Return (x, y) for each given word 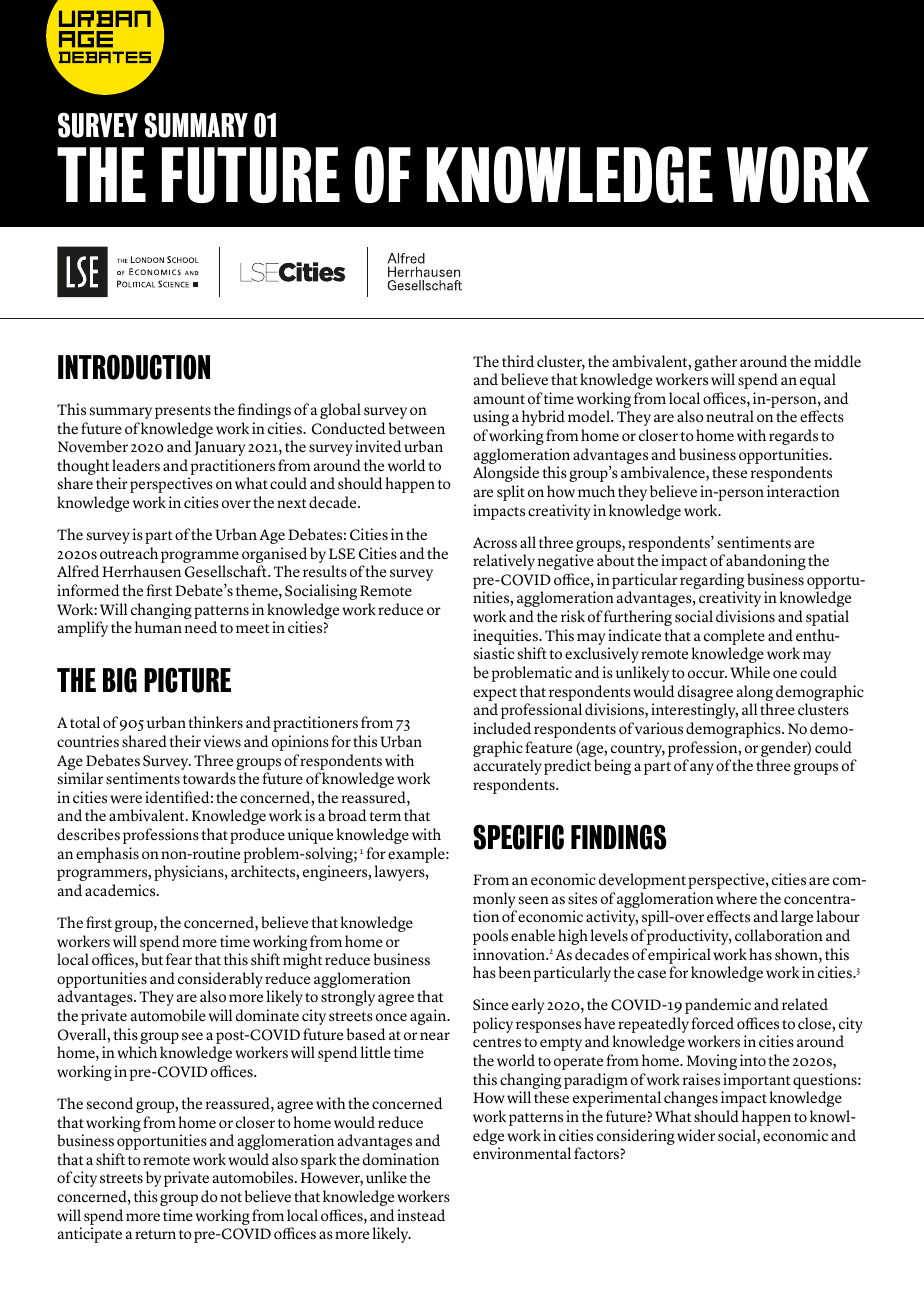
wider (696, 1135)
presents (183, 412)
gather (715, 363)
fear (179, 959)
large (797, 918)
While (750, 672)
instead (421, 1215)
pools (490, 937)
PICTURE (187, 680)
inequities (507, 637)
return (155, 1235)
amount (499, 400)
